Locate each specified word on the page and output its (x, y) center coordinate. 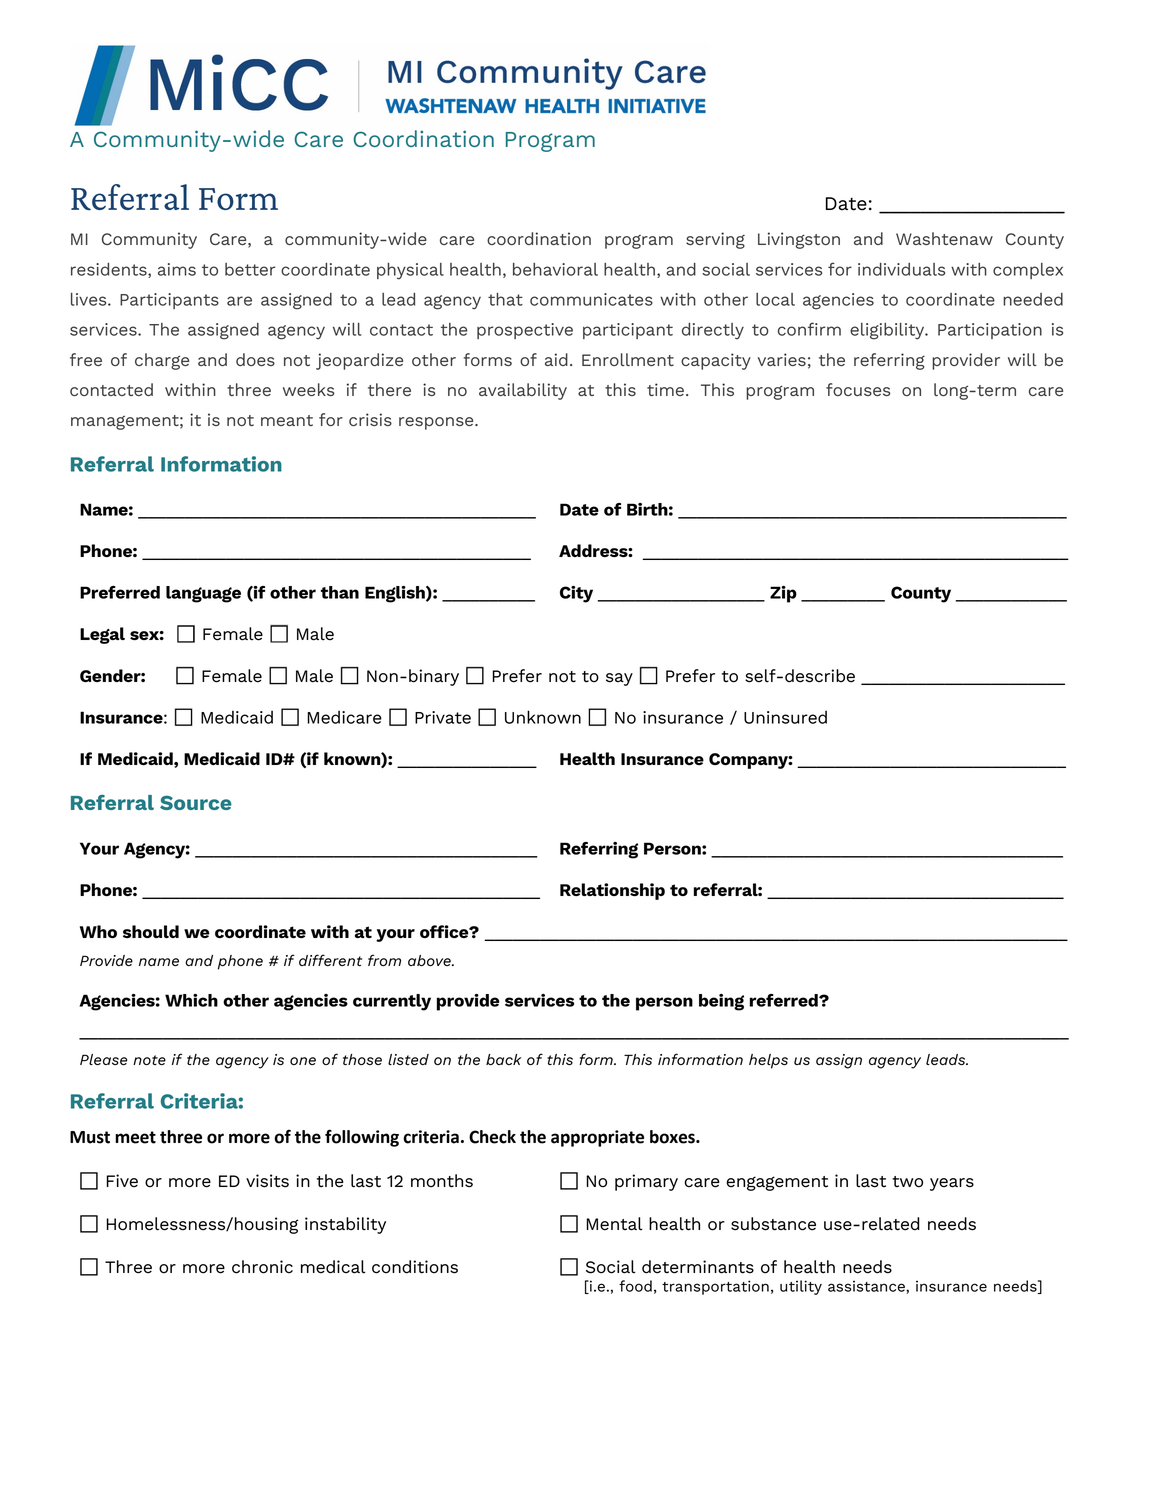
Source (196, 802)
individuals (901, 269)
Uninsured (785, 717)
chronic (262, 1267)
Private (443, 717)
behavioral (555, 269)
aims (177, 269)
